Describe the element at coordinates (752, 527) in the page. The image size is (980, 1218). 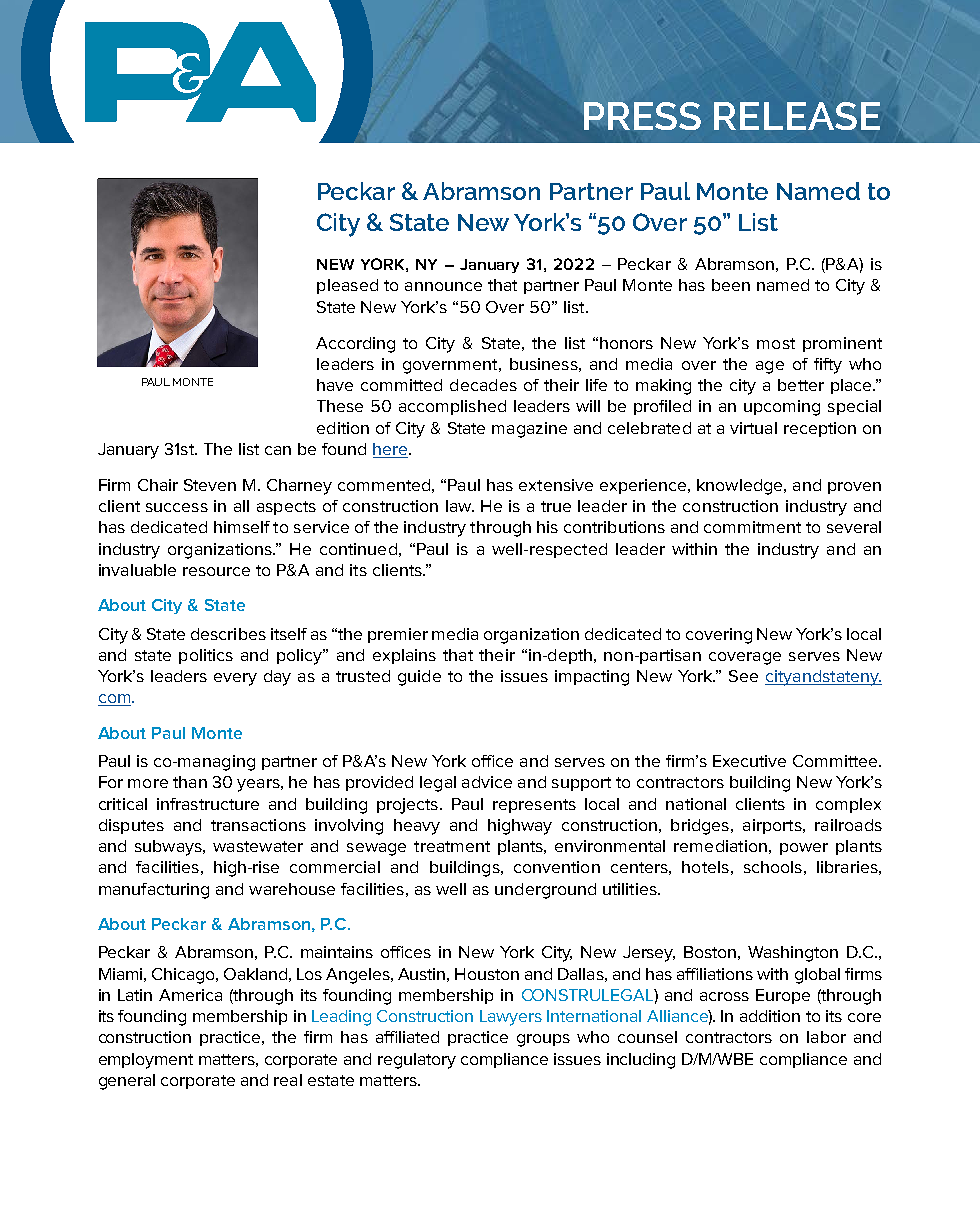
I see `commitment` at that location.
